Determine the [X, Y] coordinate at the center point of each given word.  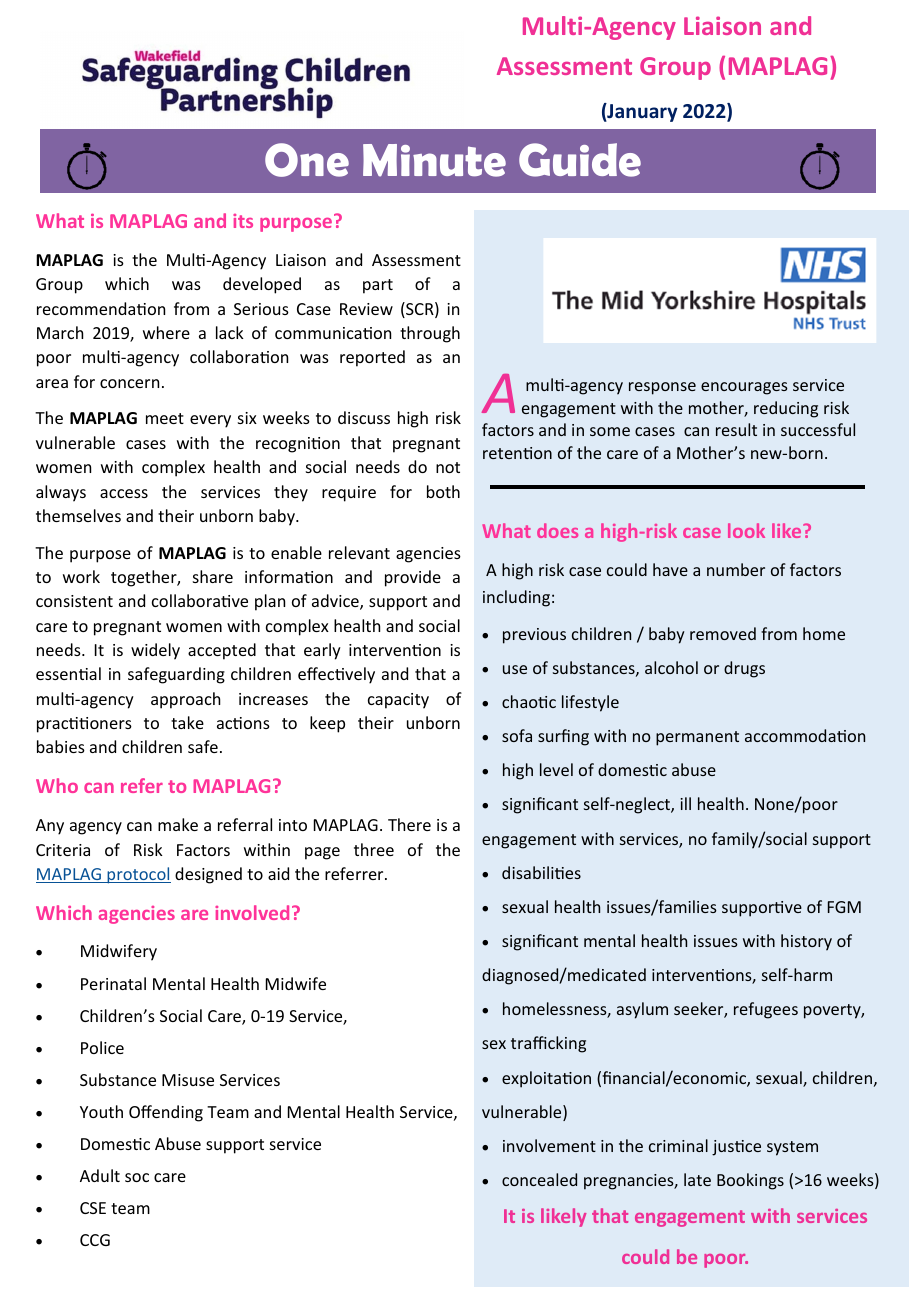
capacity [398, 701]
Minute [434, 160]
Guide [580, 160]
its [243, 221]
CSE [93, 1208]
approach [186, 700]
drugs [744, 669]
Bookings [750, 1181]
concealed [539, 1179]
